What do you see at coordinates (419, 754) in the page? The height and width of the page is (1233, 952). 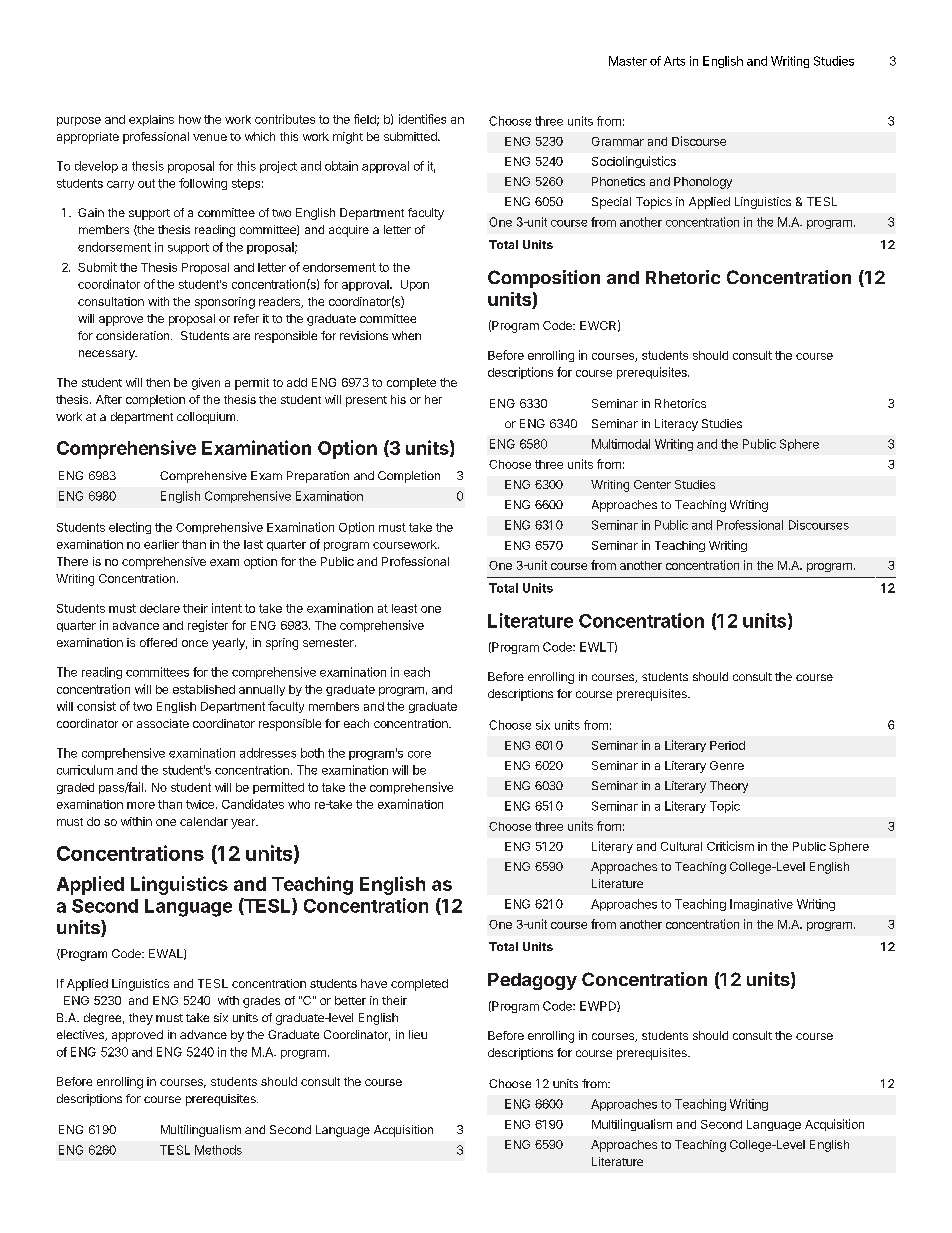 I see `core` at bounding box center [419, 754].
